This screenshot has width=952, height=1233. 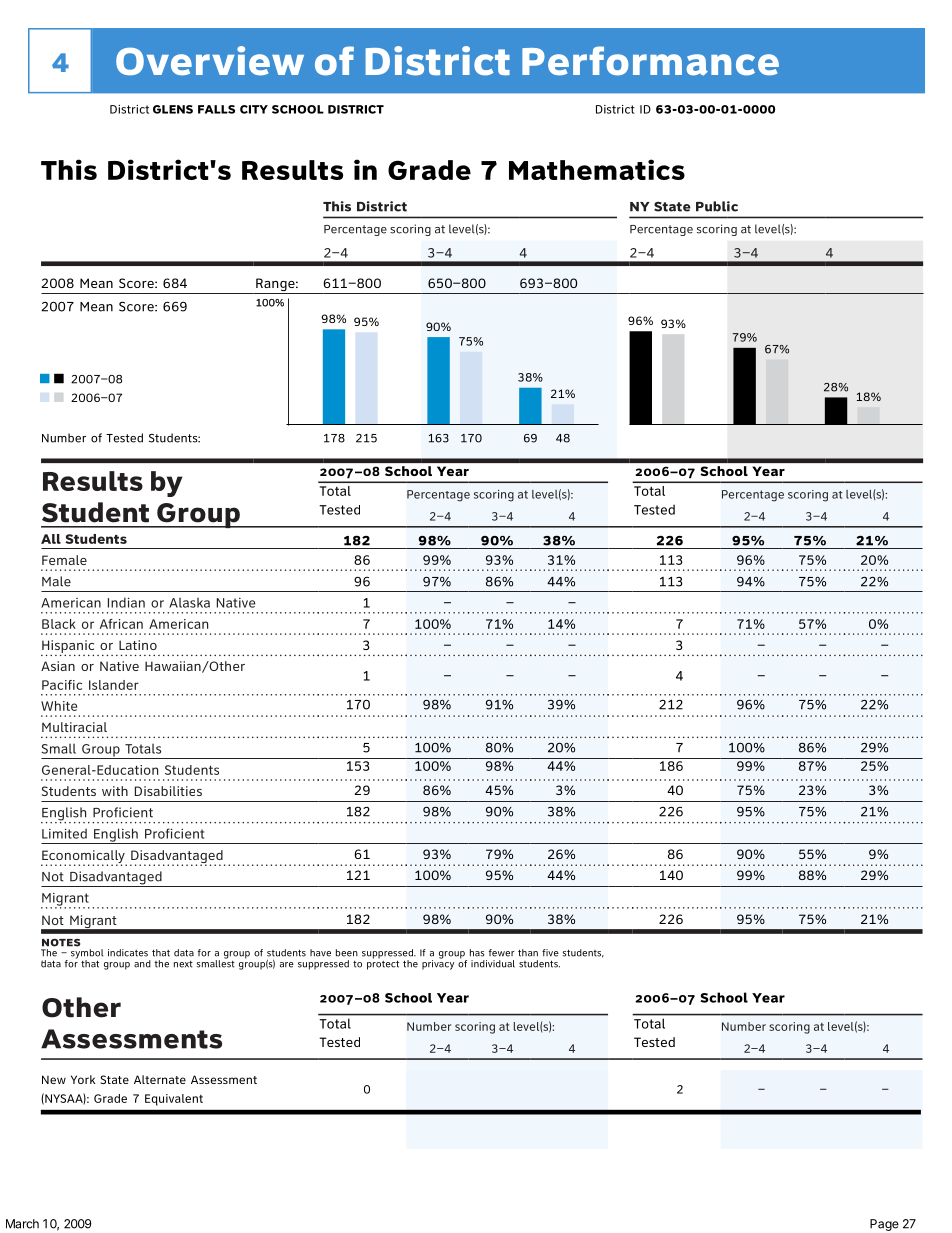 What do you see at coordinates (597, 169) in the screenshot?
I see `Mathematics` at bounding box center [597, 169].
